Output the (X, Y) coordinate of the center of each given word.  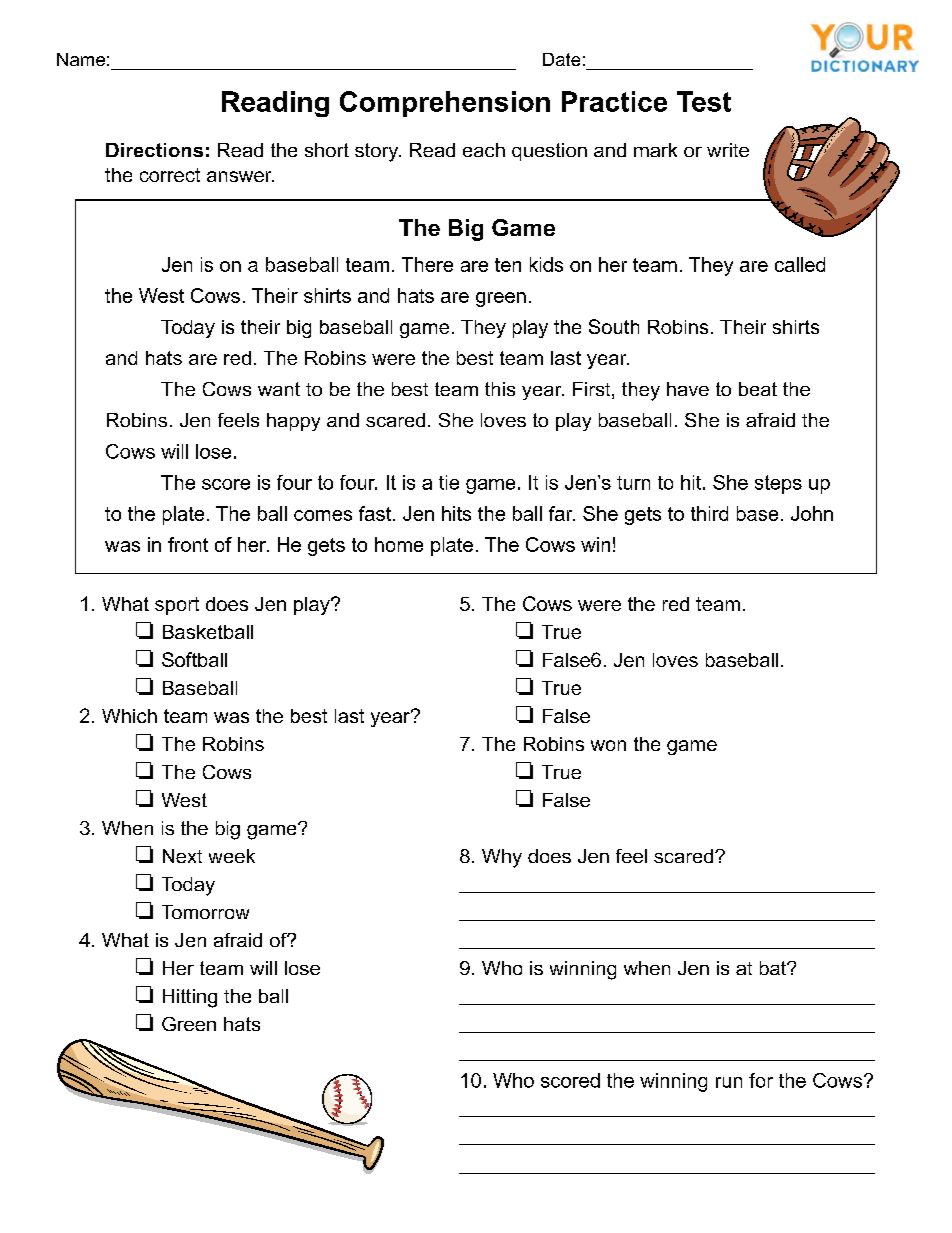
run (729, 1082)
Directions (154, 150)
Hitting (190, 998)
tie (449, 482)
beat (758, 389)
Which (129, 716)
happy (293, 422)
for (761, 1080)
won (608, 745)
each (484, 150)
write (728, 150)
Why (502, 858)
